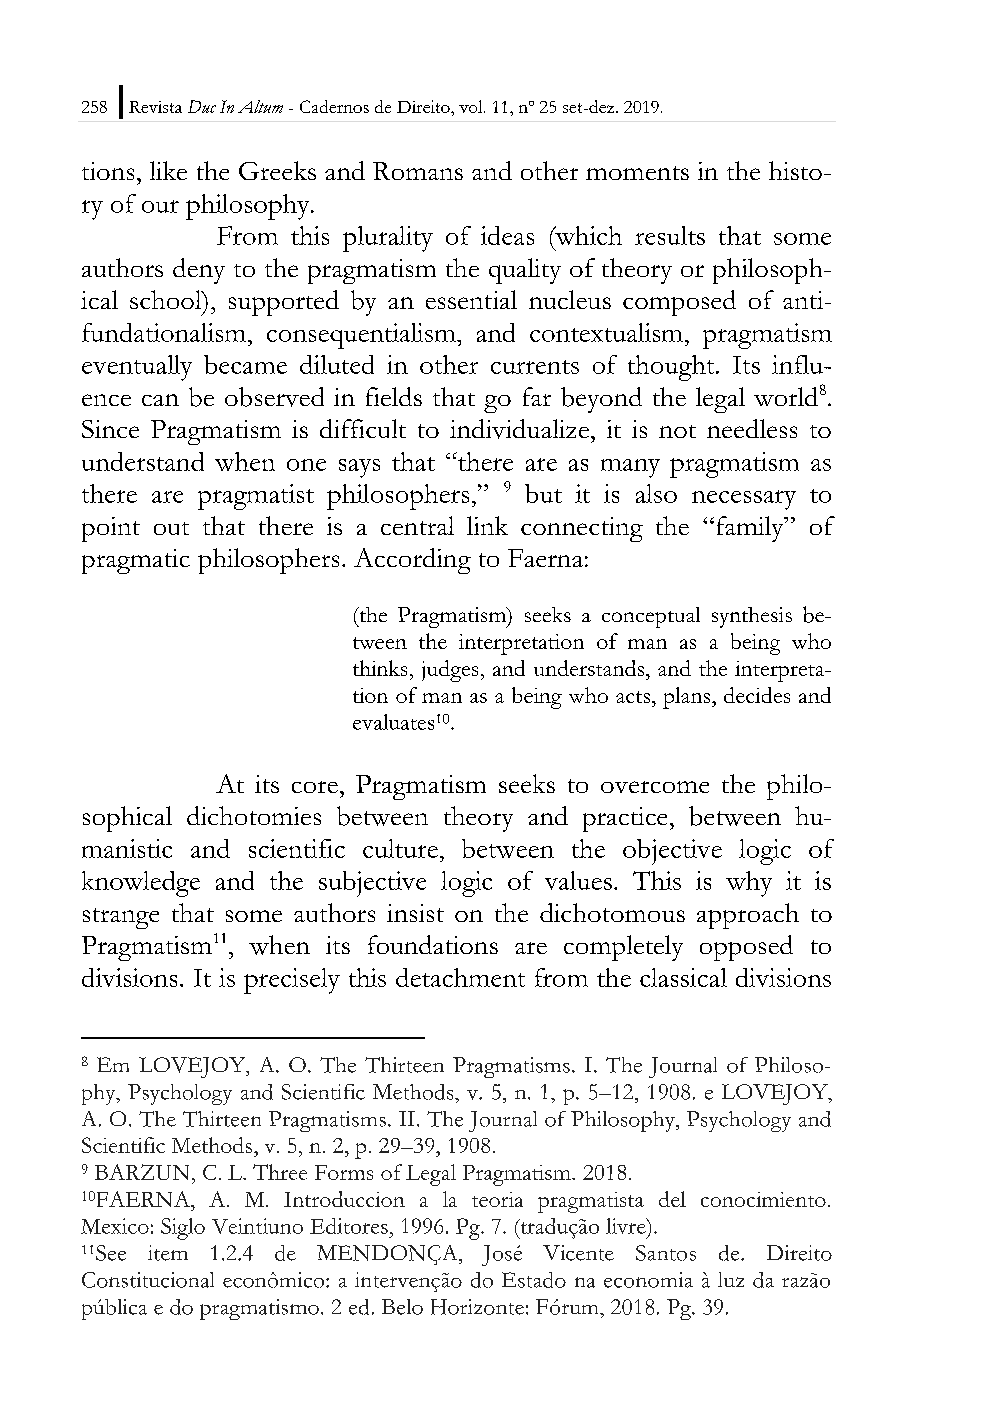 The image size is (1002, 1422). I want to click on insist, so click(415, 913).
